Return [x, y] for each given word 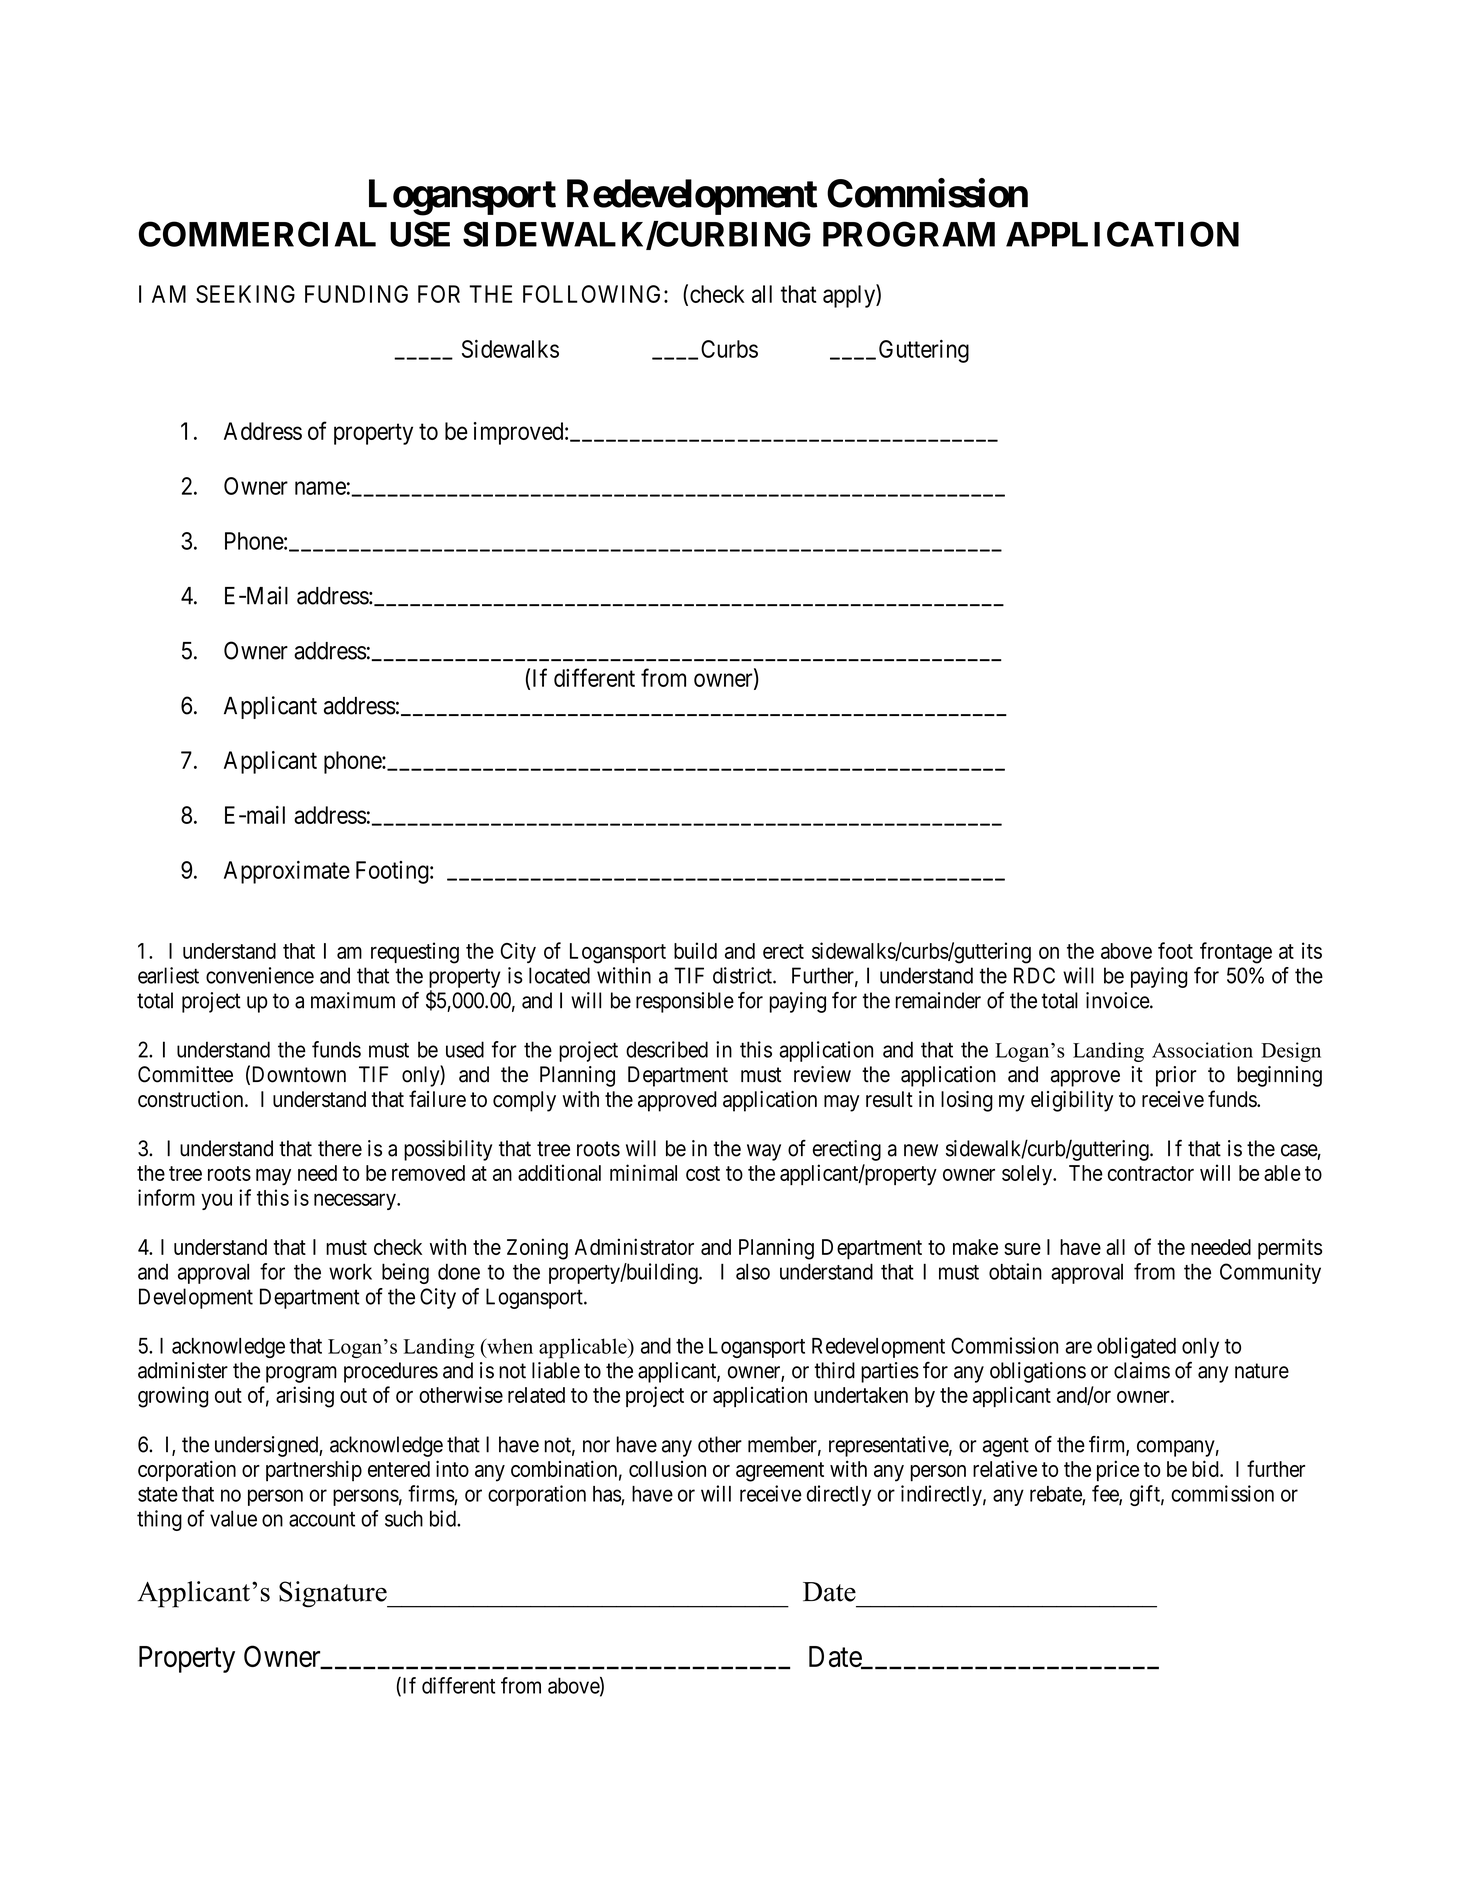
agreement [780, 1472]
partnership [314, 1471]
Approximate [287, 872]
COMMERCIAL [257, 234]
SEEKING [245, 294]
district [743, 975]
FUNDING [356, 294]
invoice [1118, 1000]
